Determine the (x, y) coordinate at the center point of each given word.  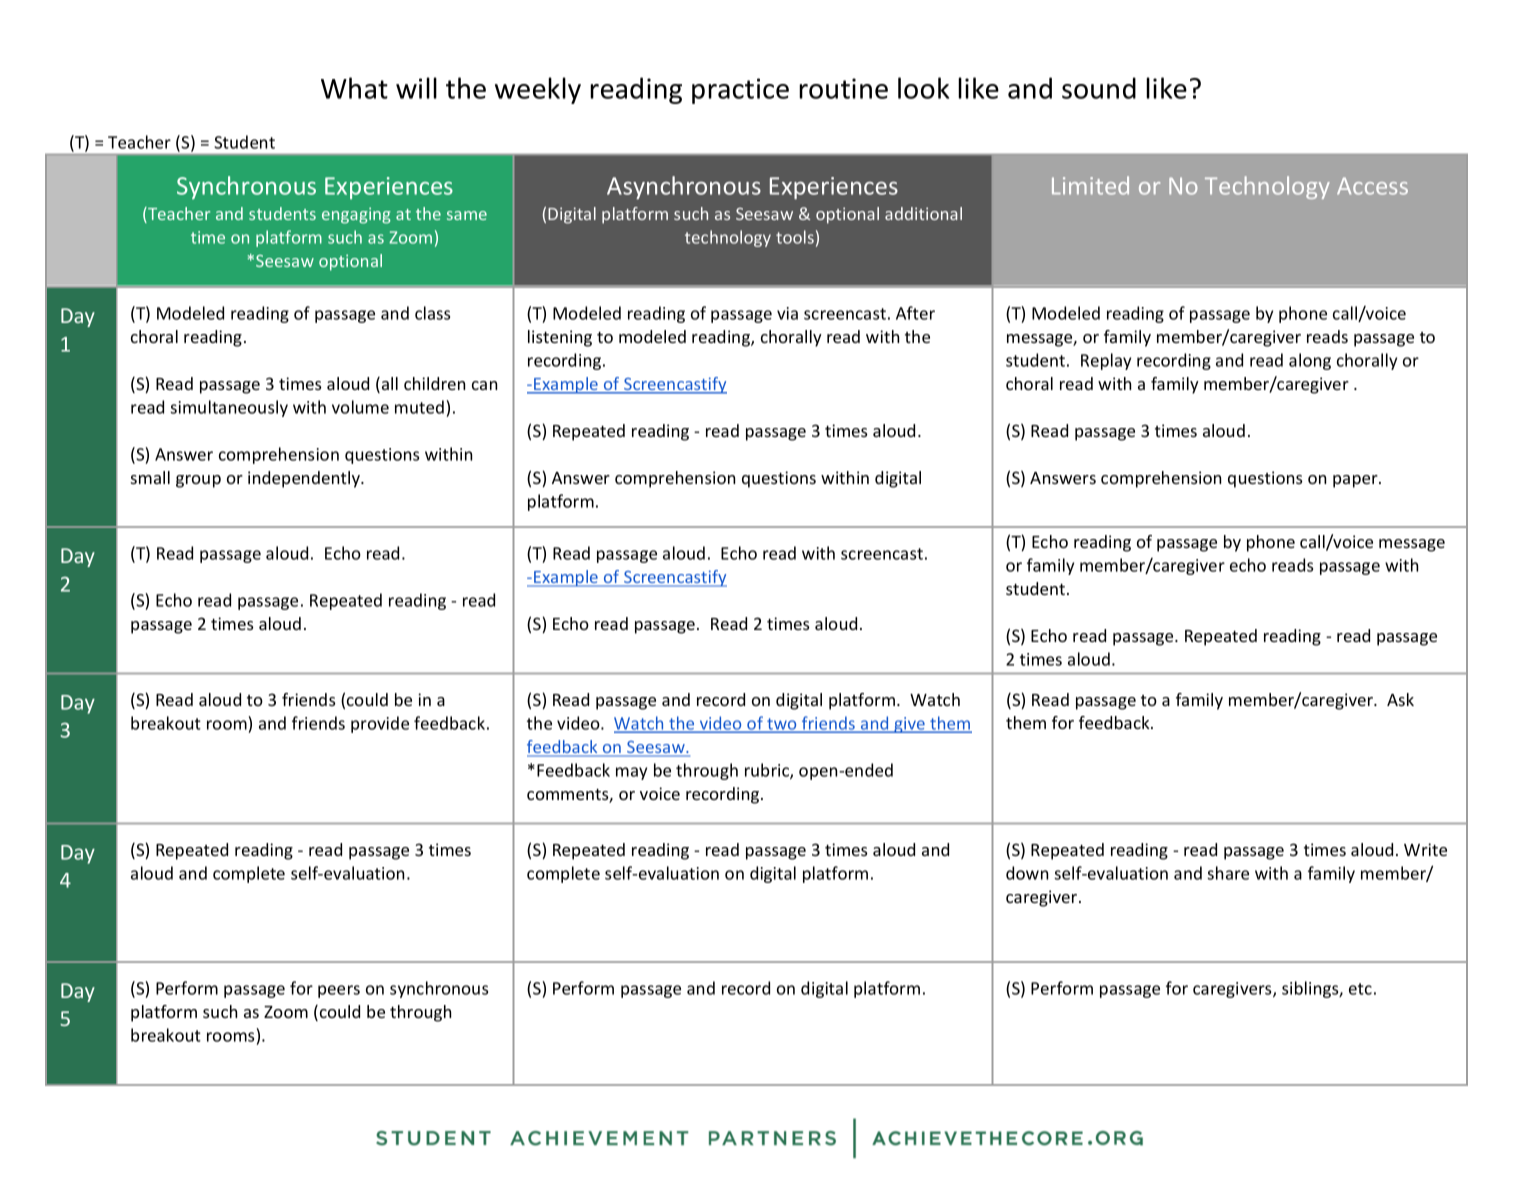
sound (1099, 88)
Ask (1400, 699)
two (782, 725)
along (1310, 361)
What (354, 88)
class (432, 313)
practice (740, 91)
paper (1356, 481)
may (631, 773)
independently (305, 479)
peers (339, 991)
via (787, 313)
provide (380, 724)
